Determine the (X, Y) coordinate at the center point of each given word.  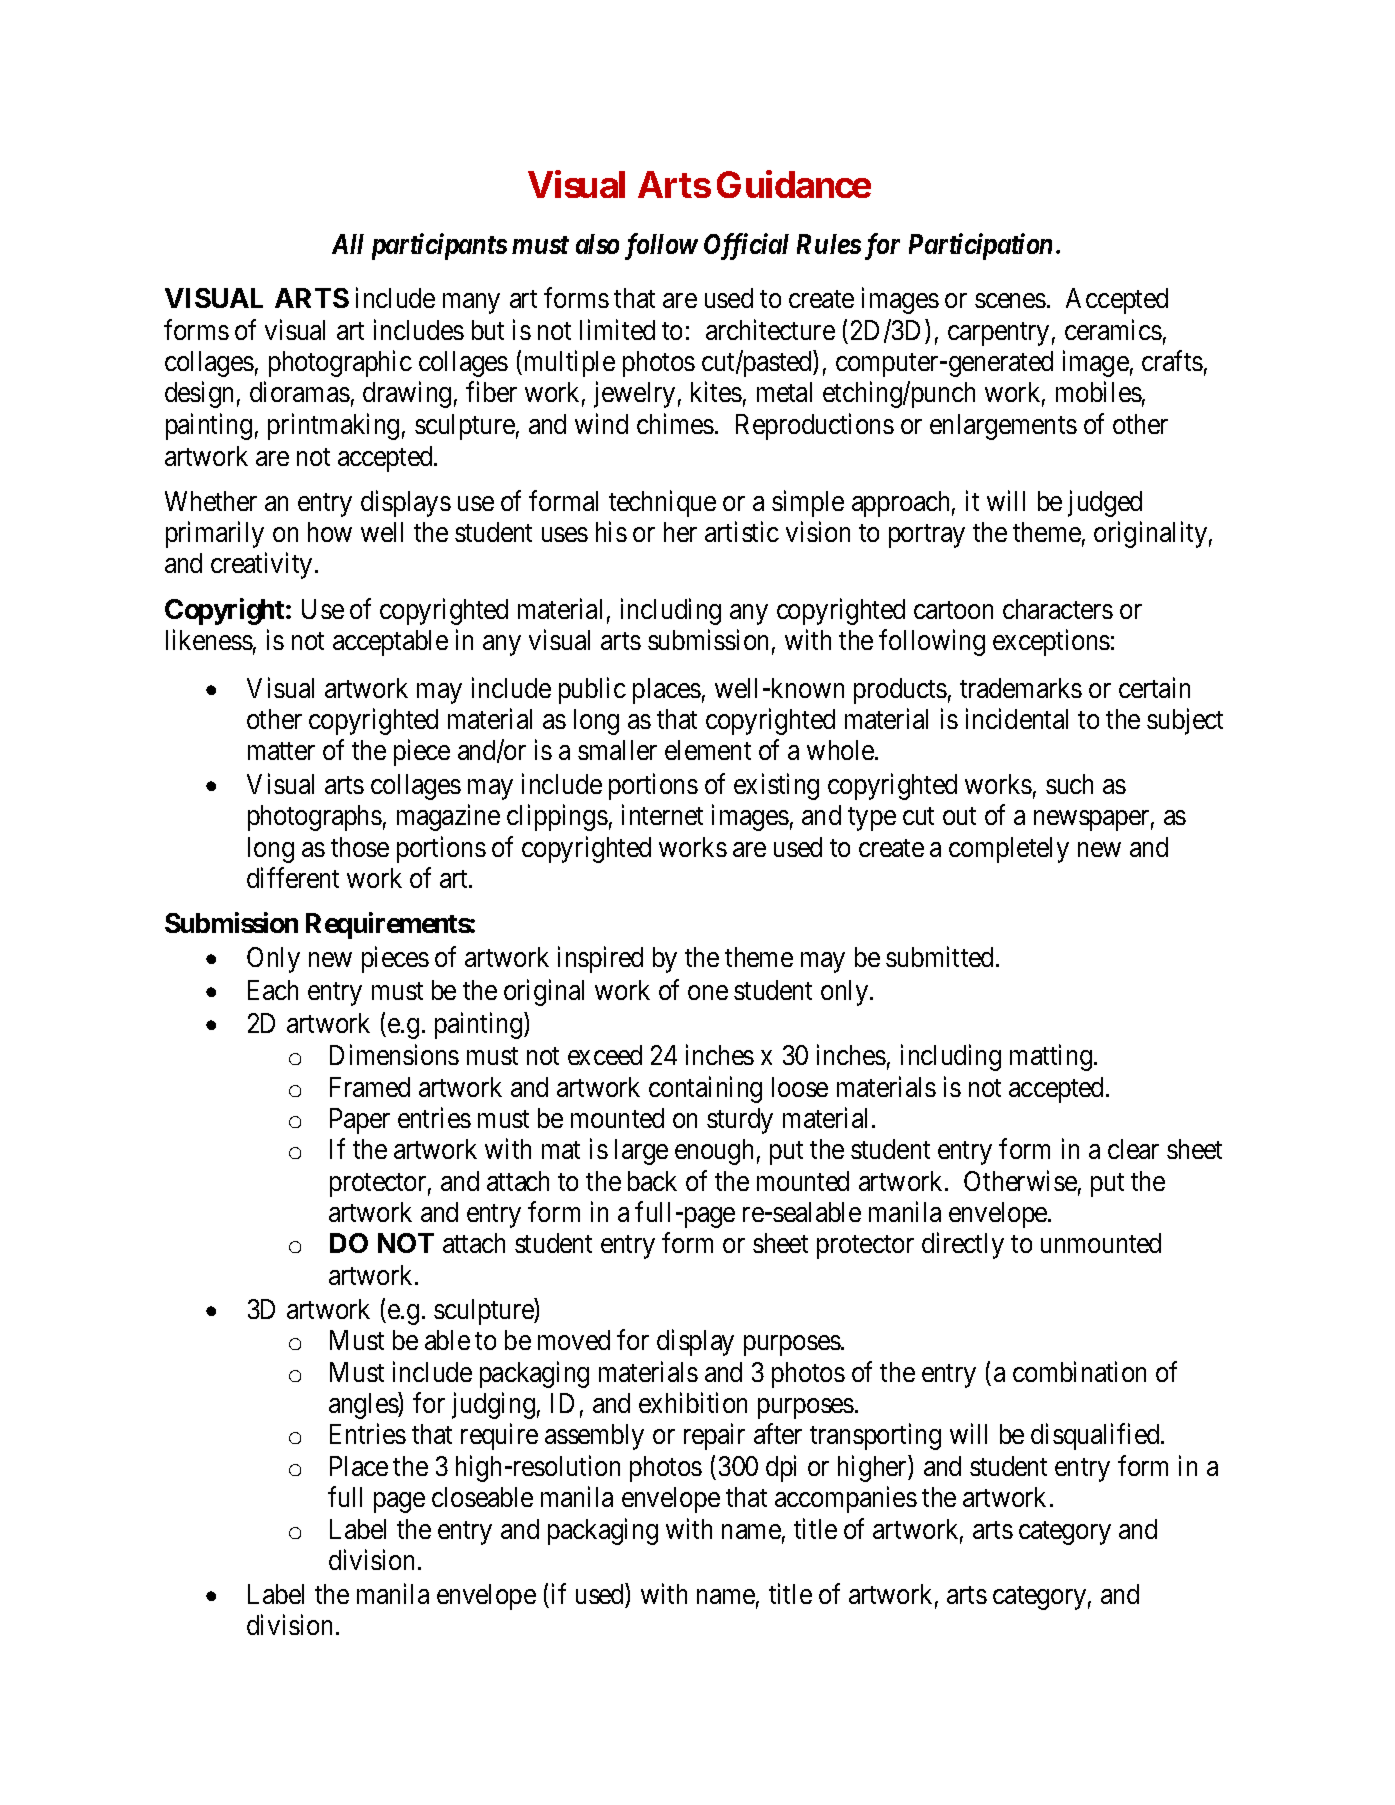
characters (1058, 609)
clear (1133, 1149)
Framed (370, 1087)
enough (714, 1152)
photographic (340, 363)
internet (662, 815)
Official (746, 246)
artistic (742, 531)
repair (714, 1437)
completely (1009, 850)
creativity (261, 566)
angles (364, 1405)
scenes (1010, 301)
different (293, 877)
